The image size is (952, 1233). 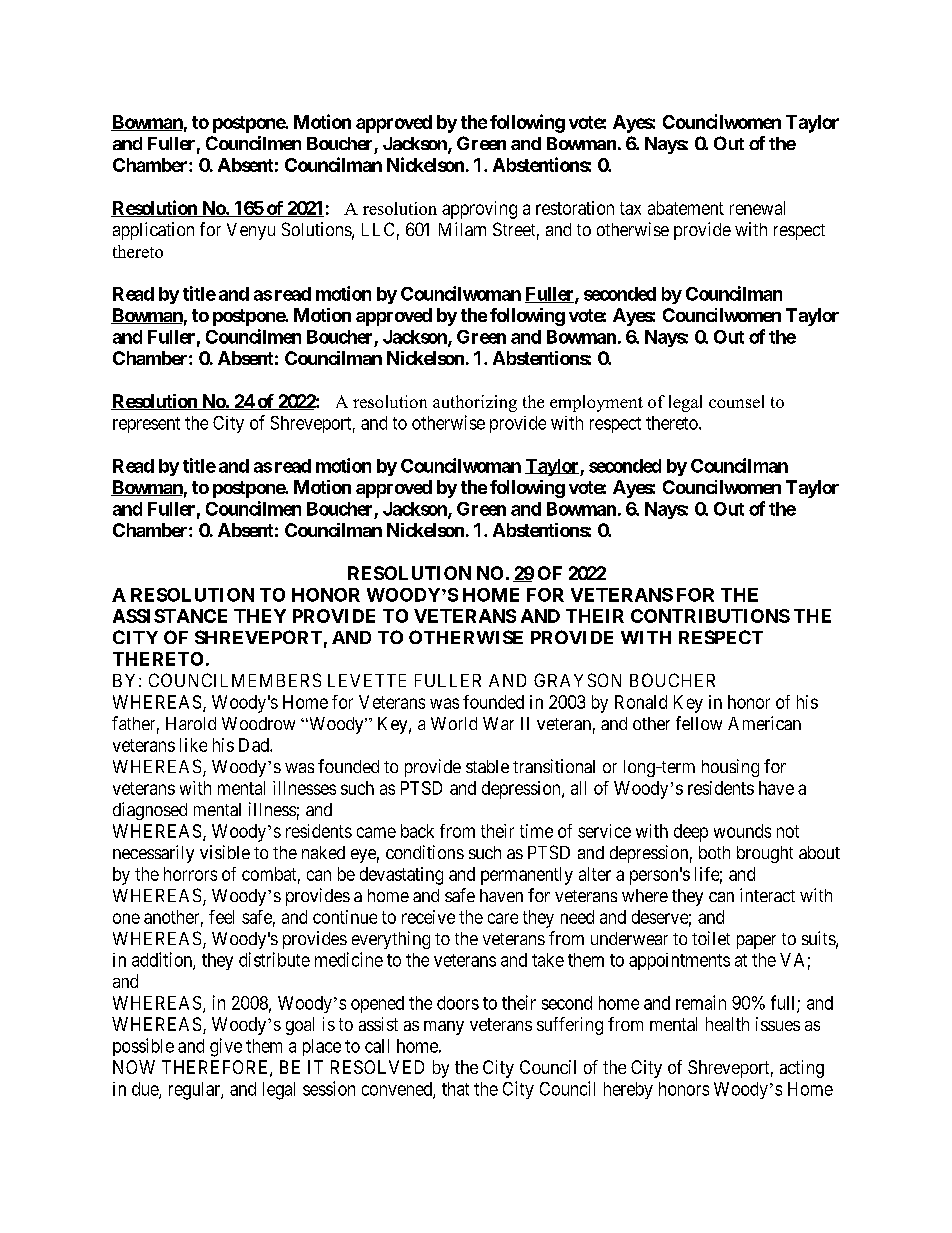 I want to click on approving, so click(x=479, y=210).
